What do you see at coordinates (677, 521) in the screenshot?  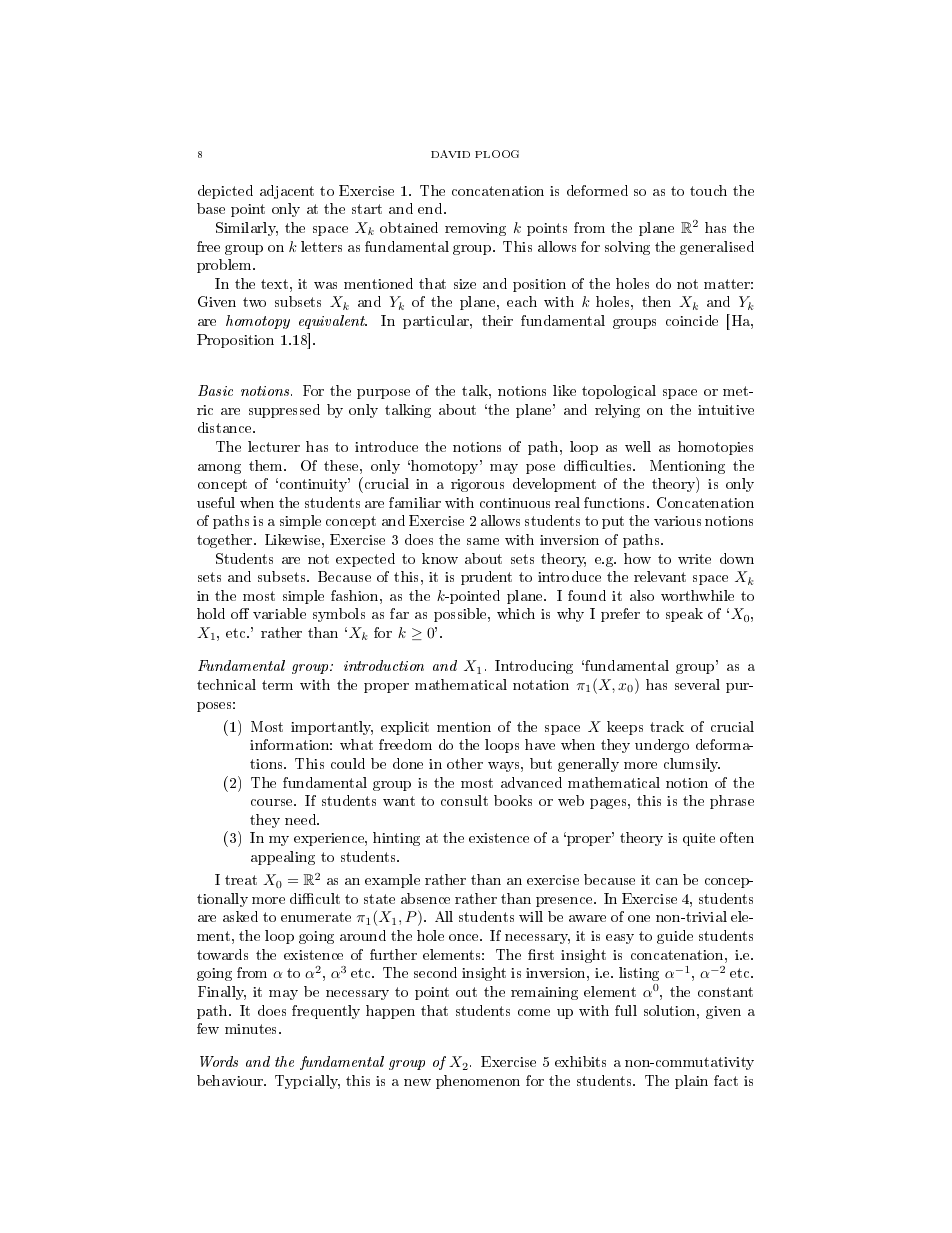 I see `various` at bounding box center [677, 521].
